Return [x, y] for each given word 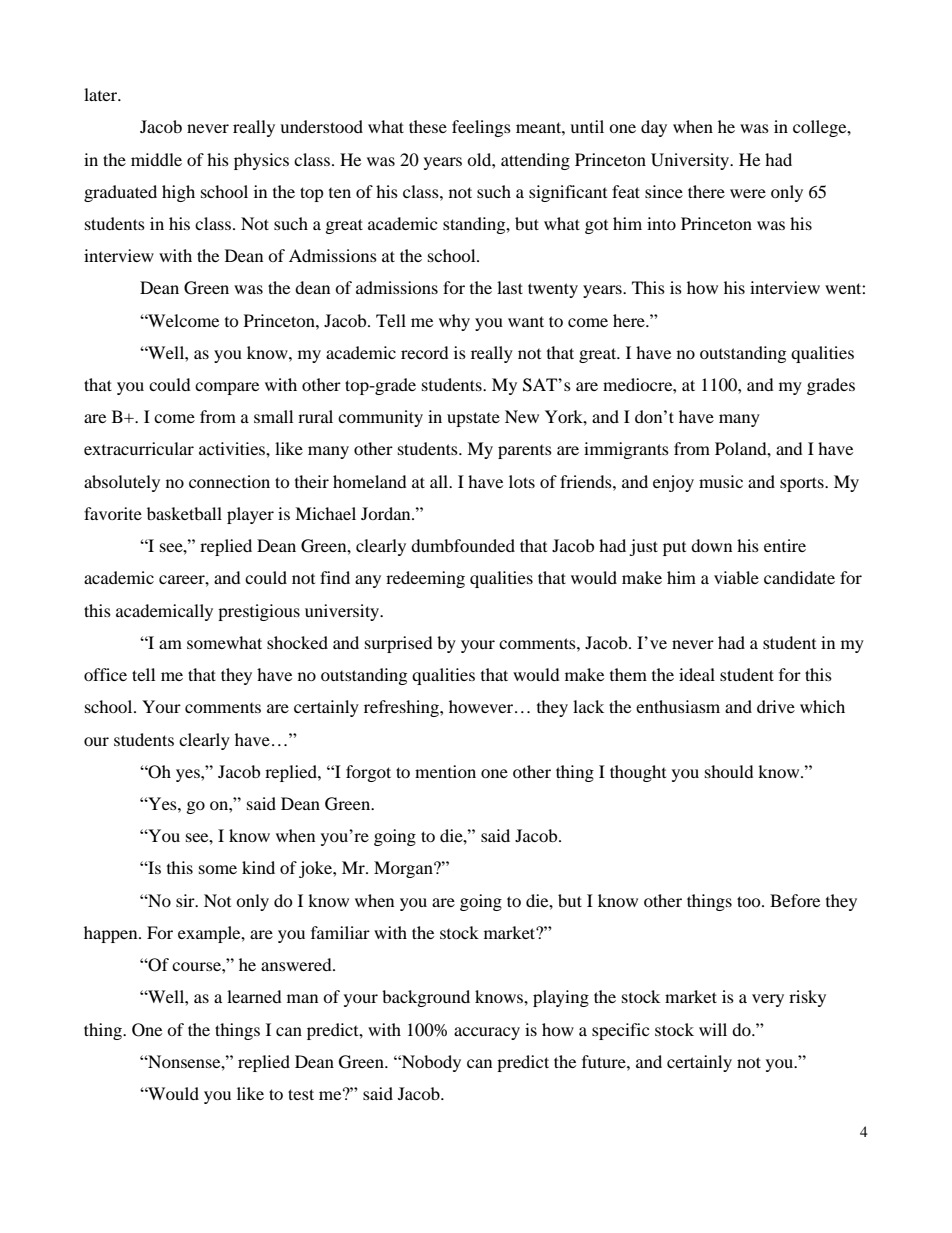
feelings [481, 128]
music [721, 481]
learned [254, 996]
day [654, 128]
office [105, 674]
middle [156, 159]
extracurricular [139, 448]
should [729, 771]
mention [445, 771]
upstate [473, 419]
